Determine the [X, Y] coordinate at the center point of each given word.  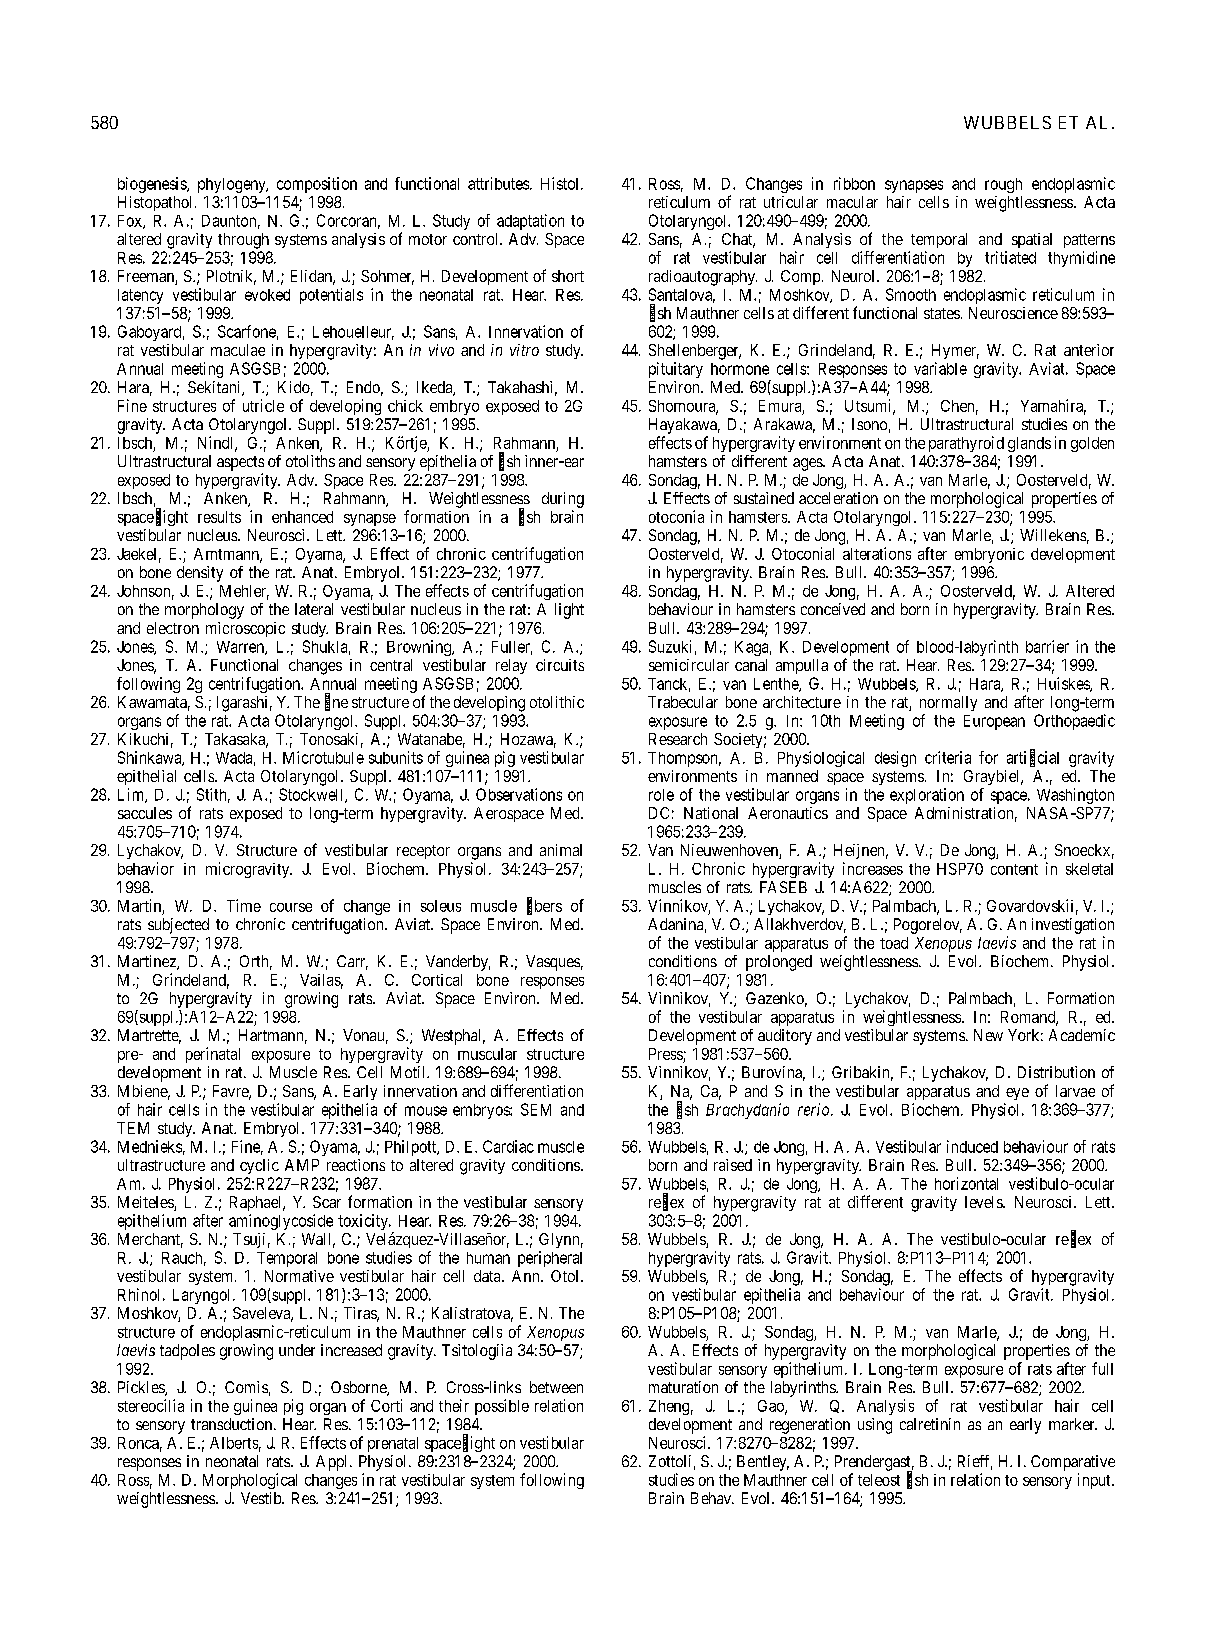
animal [561, 850]
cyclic [259, 1166]
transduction [233, 1424]
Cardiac [508, 1146]
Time [244, 905]
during [563, 500]
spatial [1032, 240]
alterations [877, 553]
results [219, 517]
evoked [267, 295]
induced [972, 1146]
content [1014, 869]
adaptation [530, 222]
